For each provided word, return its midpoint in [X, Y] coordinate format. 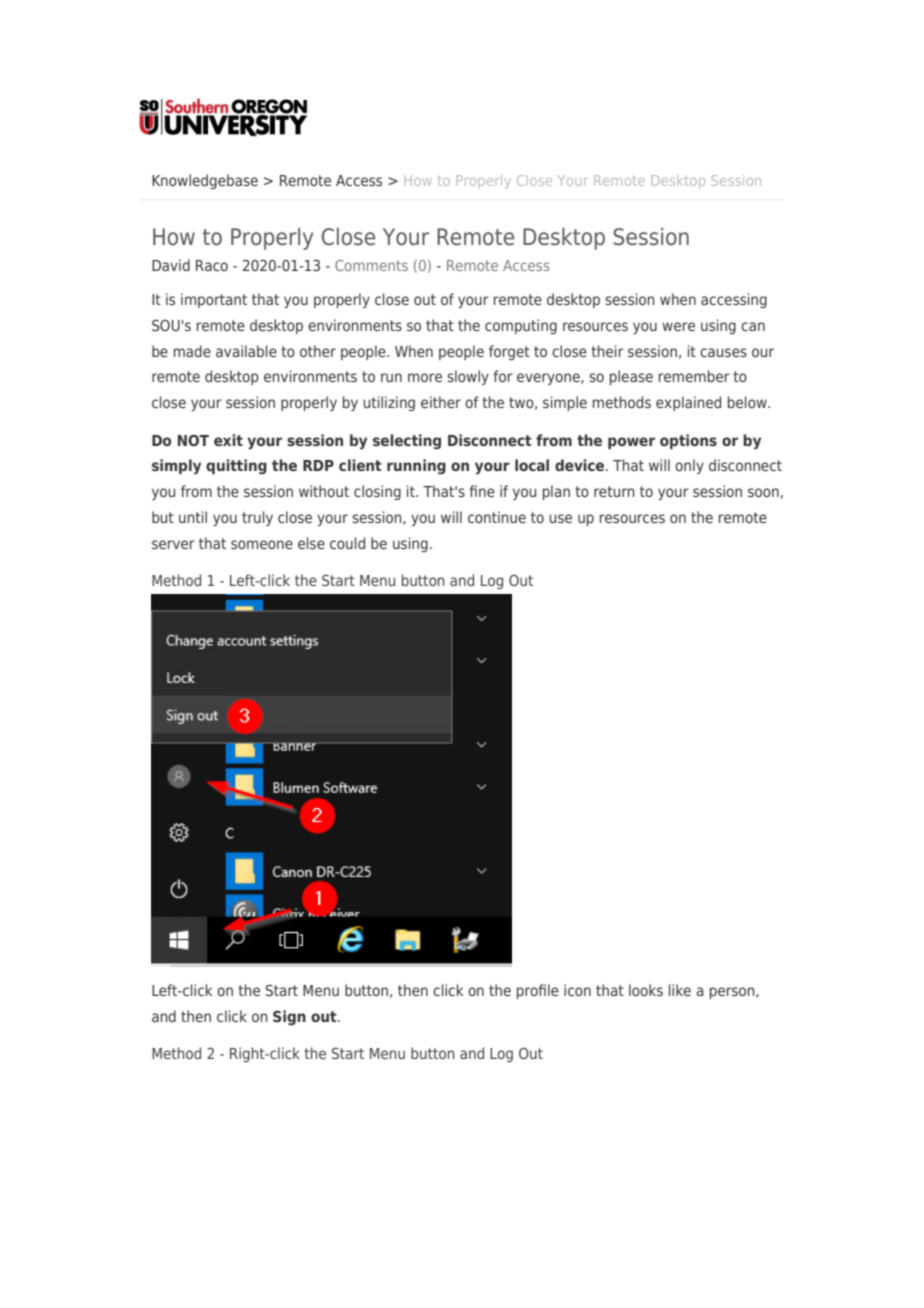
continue [497, 517]
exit [228, 440]
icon [577, 990]
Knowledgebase [205, 181]
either [441, 402]
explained [688, 403]
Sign [289, 1018]
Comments [371, 265]
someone [262, 544]
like [680, 990]
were [678, 326]
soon [763, 492]
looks [646, 990]
